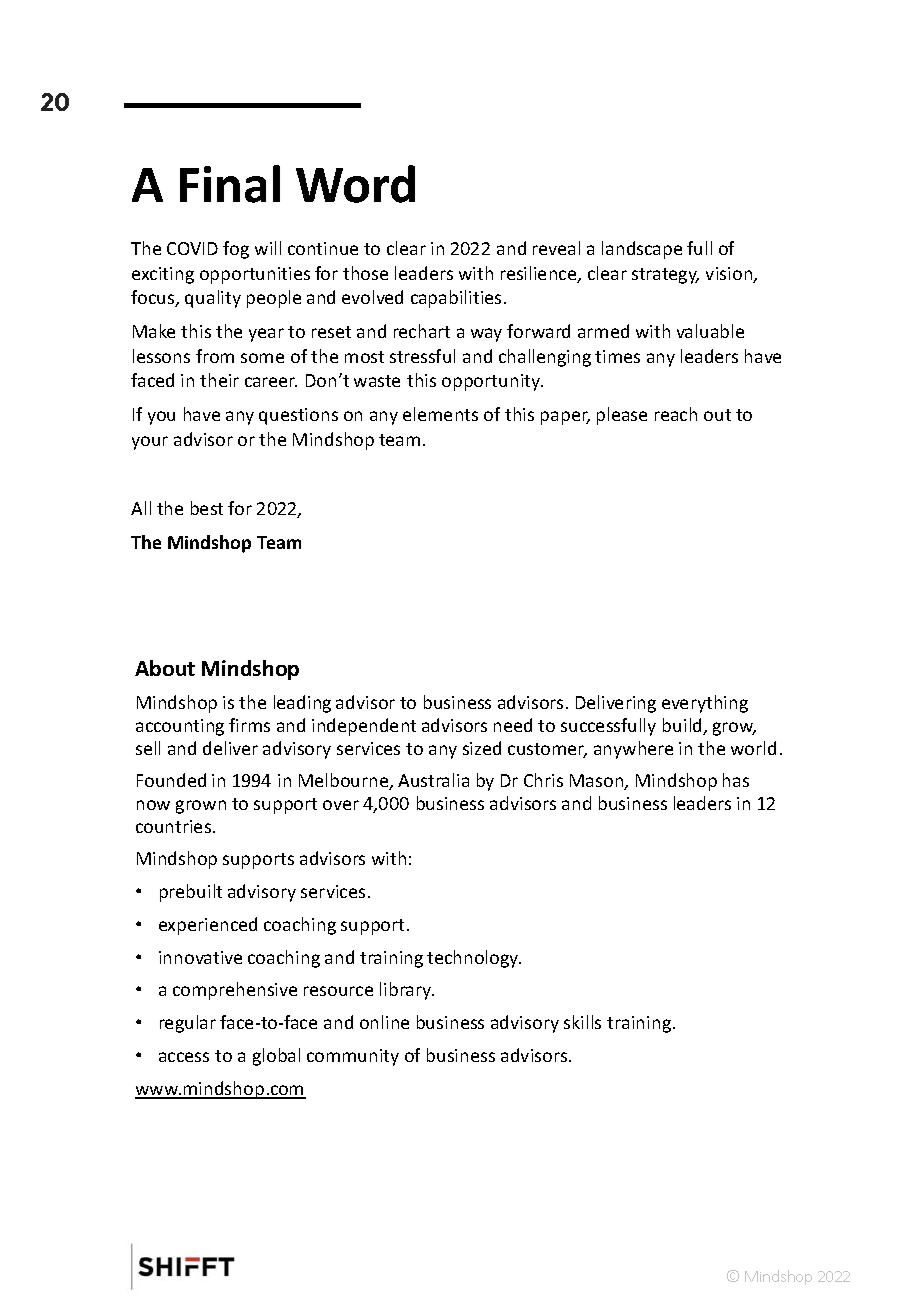  What do you see at coordinates (355, 184) in the document?
I see `Word` at bounding box center [355, 184].
